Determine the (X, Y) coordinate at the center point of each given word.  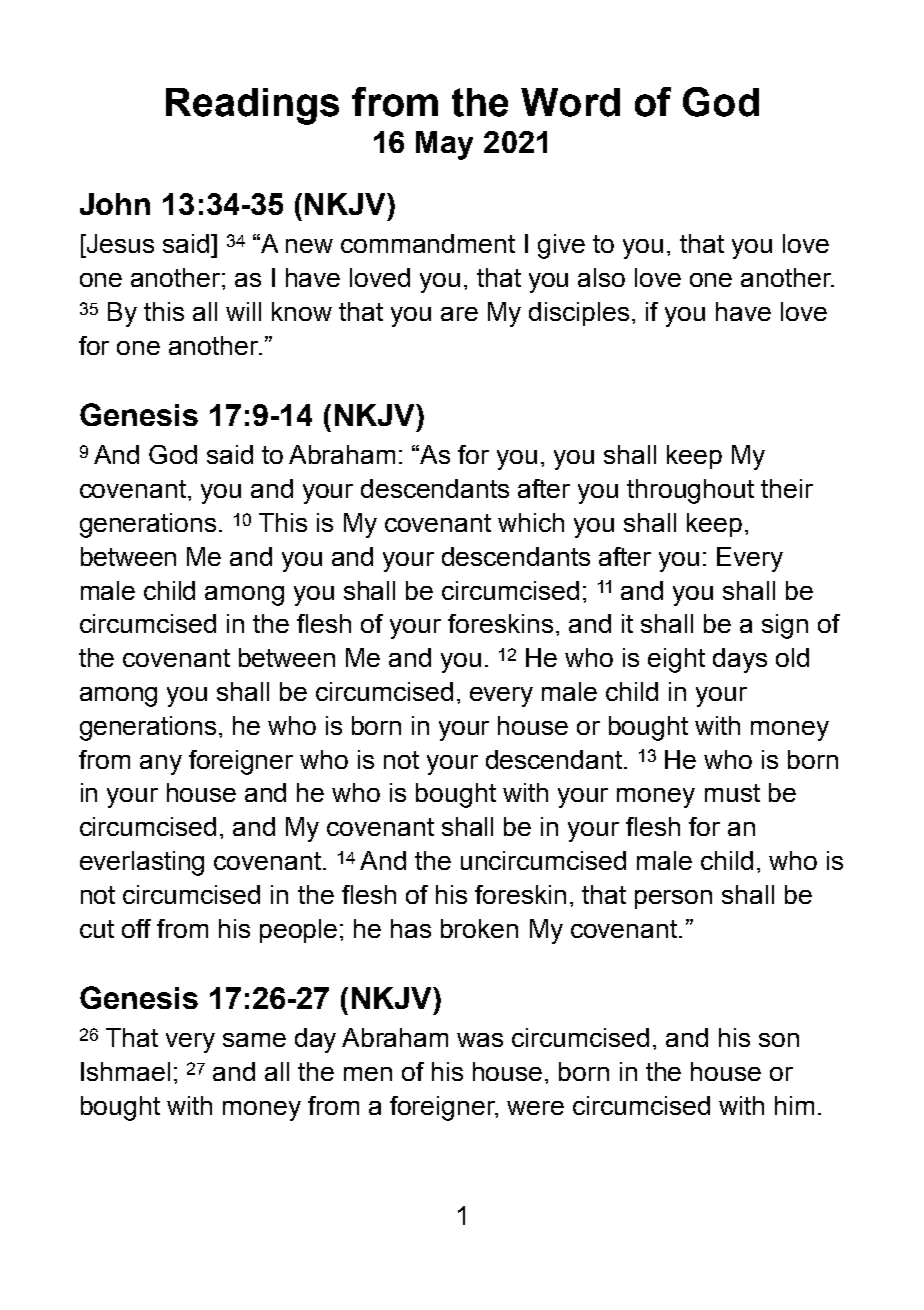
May (444, 145)
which (531, 522)
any (161, 765)
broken (479, 928)
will (243, 311)
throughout (690, 491)
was (480, 1040)
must (732, 793)
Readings (252, 106)
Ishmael (125, 1071)
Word (570, 102)
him (794, 1105)
